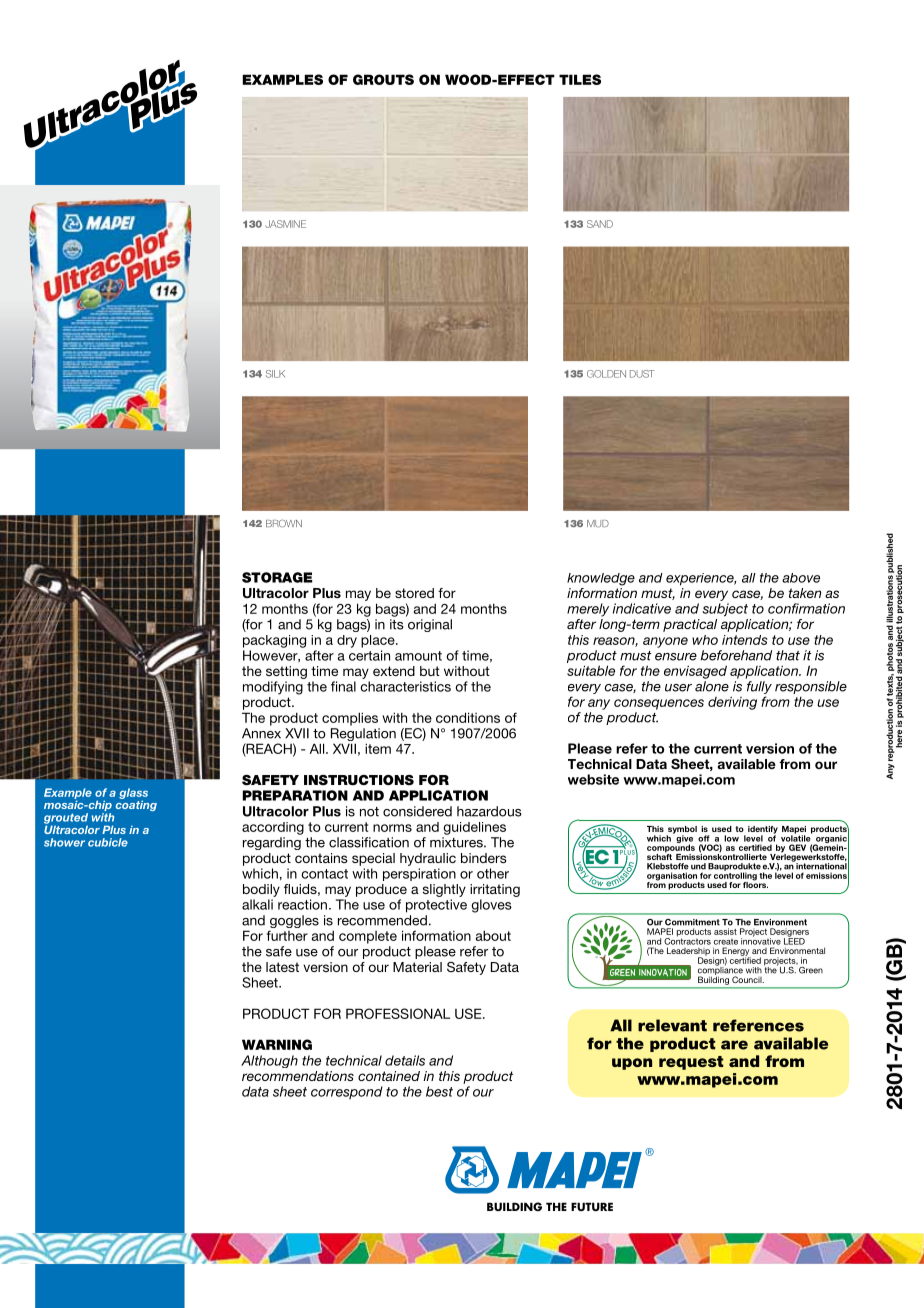  What do you see at coordinates (383, 79) in the document?
I see `GROUTS` at bounding box center [383, 79].
